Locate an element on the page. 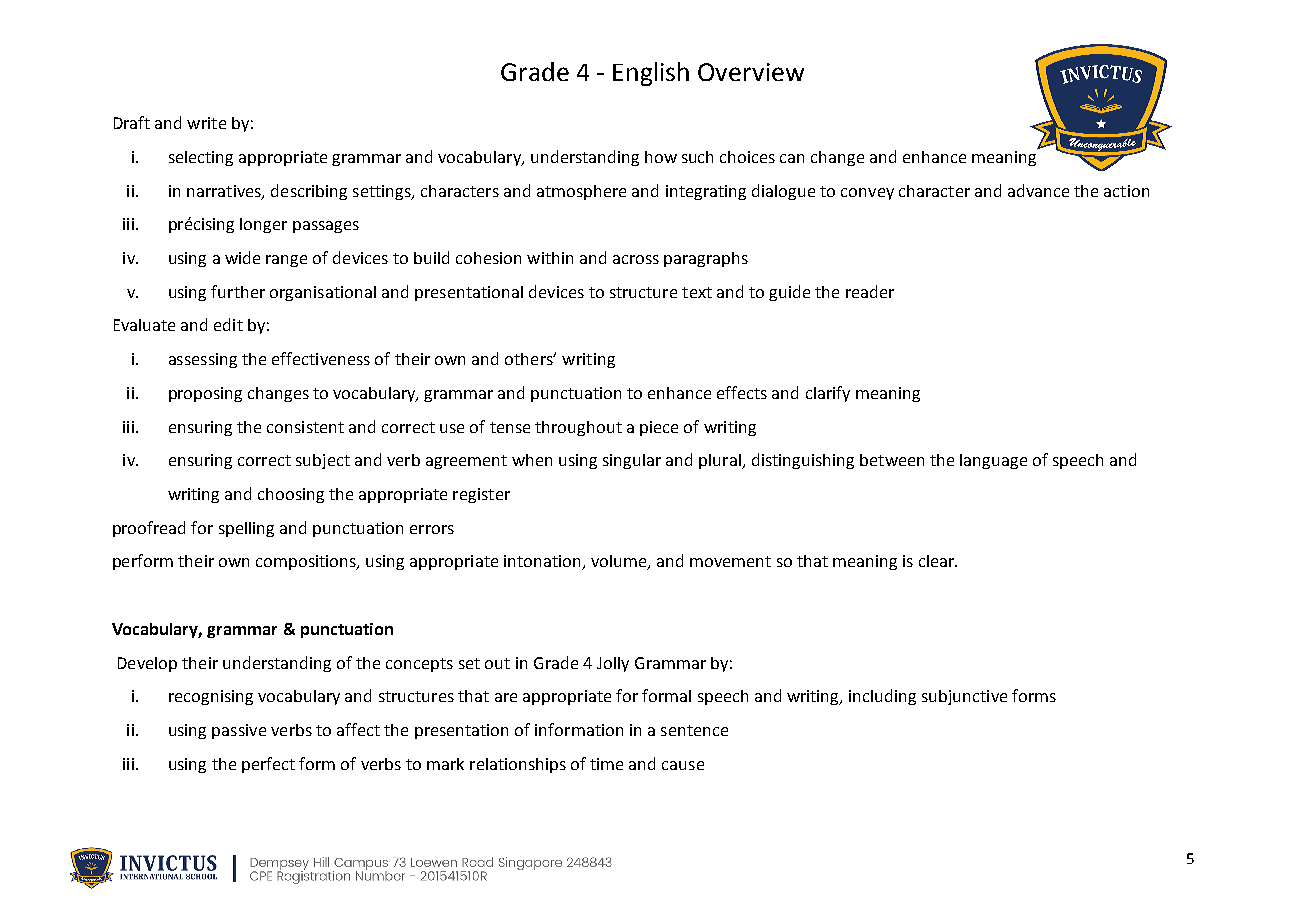 The image size is (1308, 924). write is located at coordinates (206, 123).
